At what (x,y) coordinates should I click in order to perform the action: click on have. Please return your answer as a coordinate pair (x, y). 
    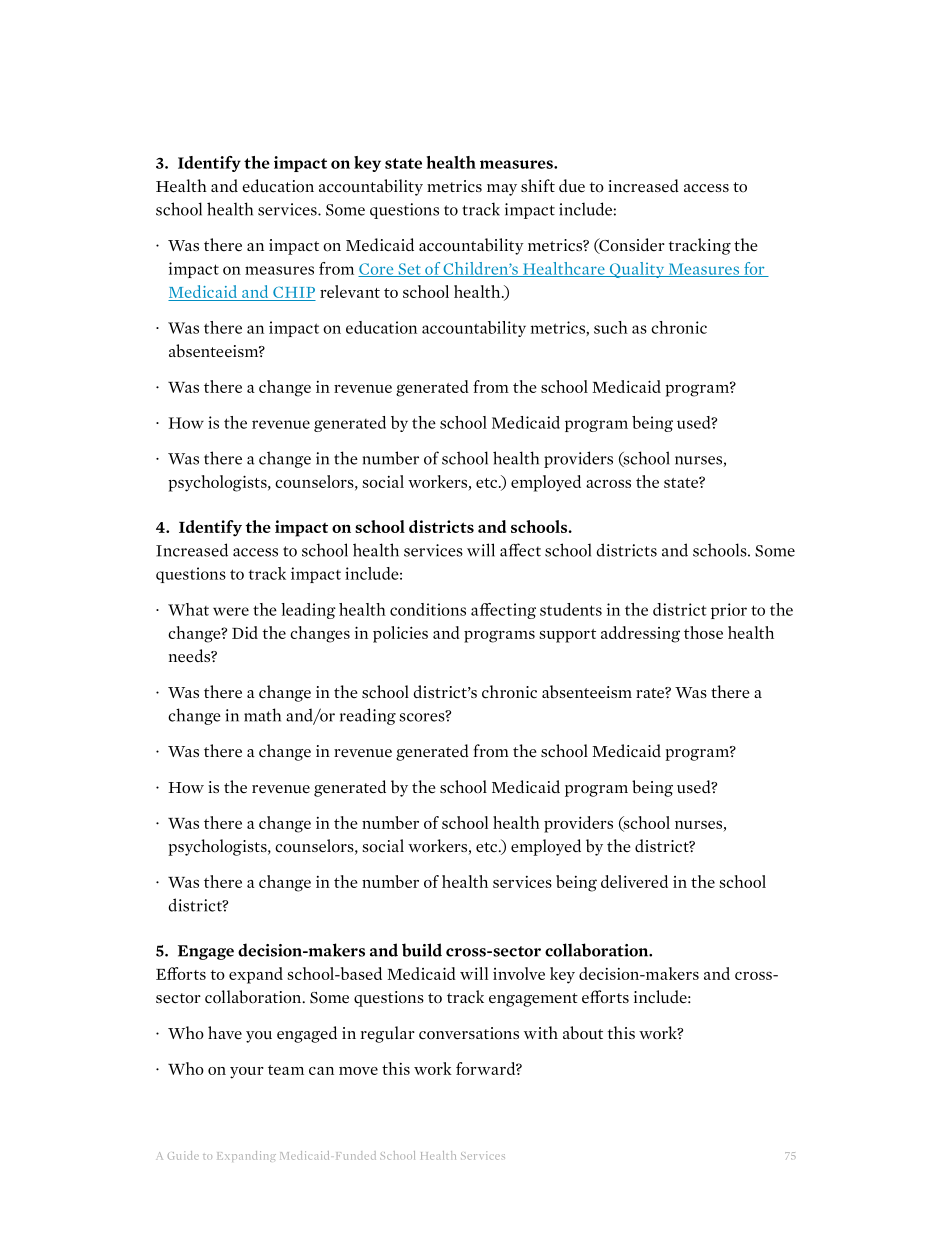
    Looking at the image, I should click on (225, 1033).
